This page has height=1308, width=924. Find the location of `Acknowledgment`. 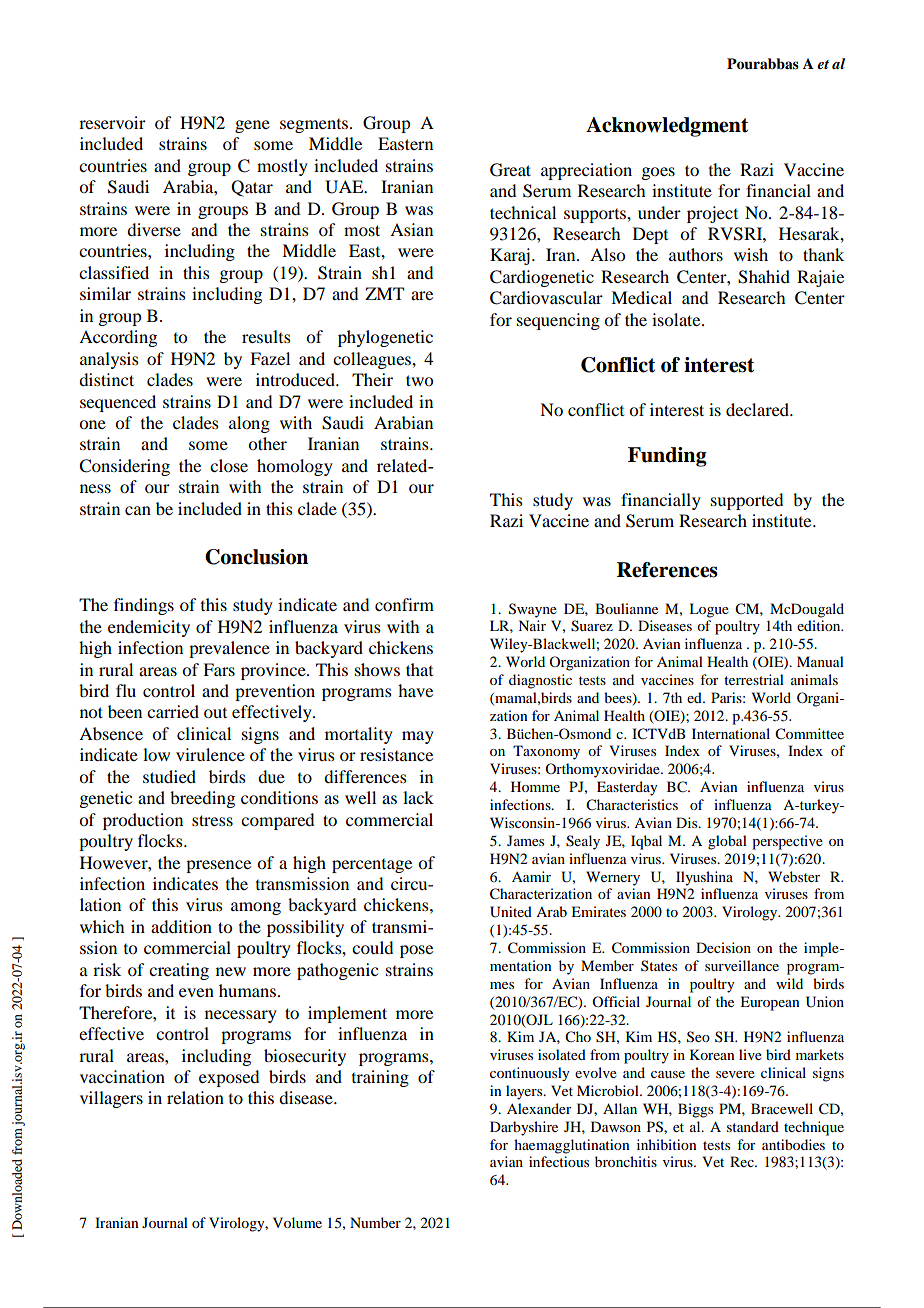

Acknowledgment is located at coordinates (667, 127).
